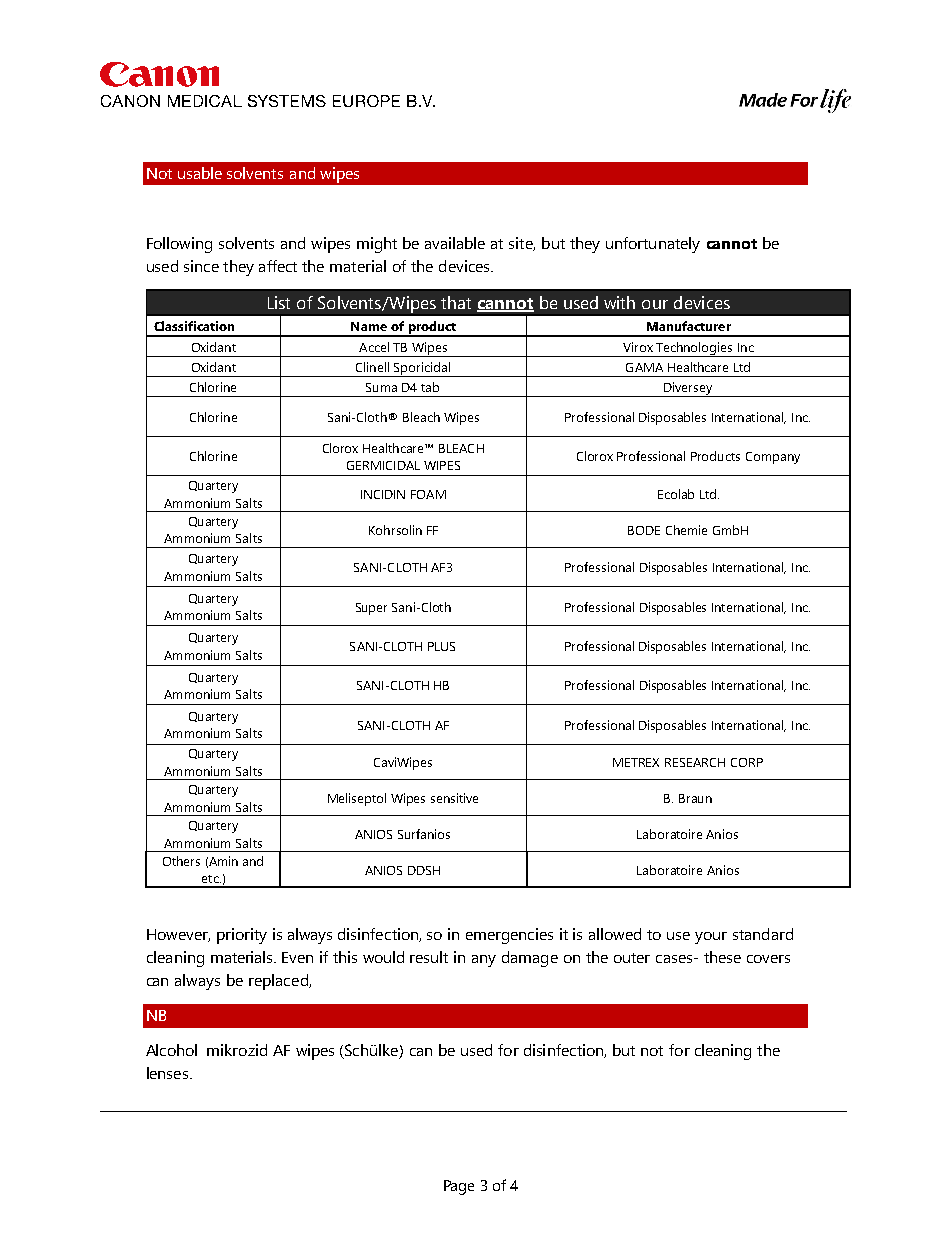 This screenshot has width=952, height=1233. Describe the element at coordinates (371, 609) in the screenshot. I see `Super` at that location.
